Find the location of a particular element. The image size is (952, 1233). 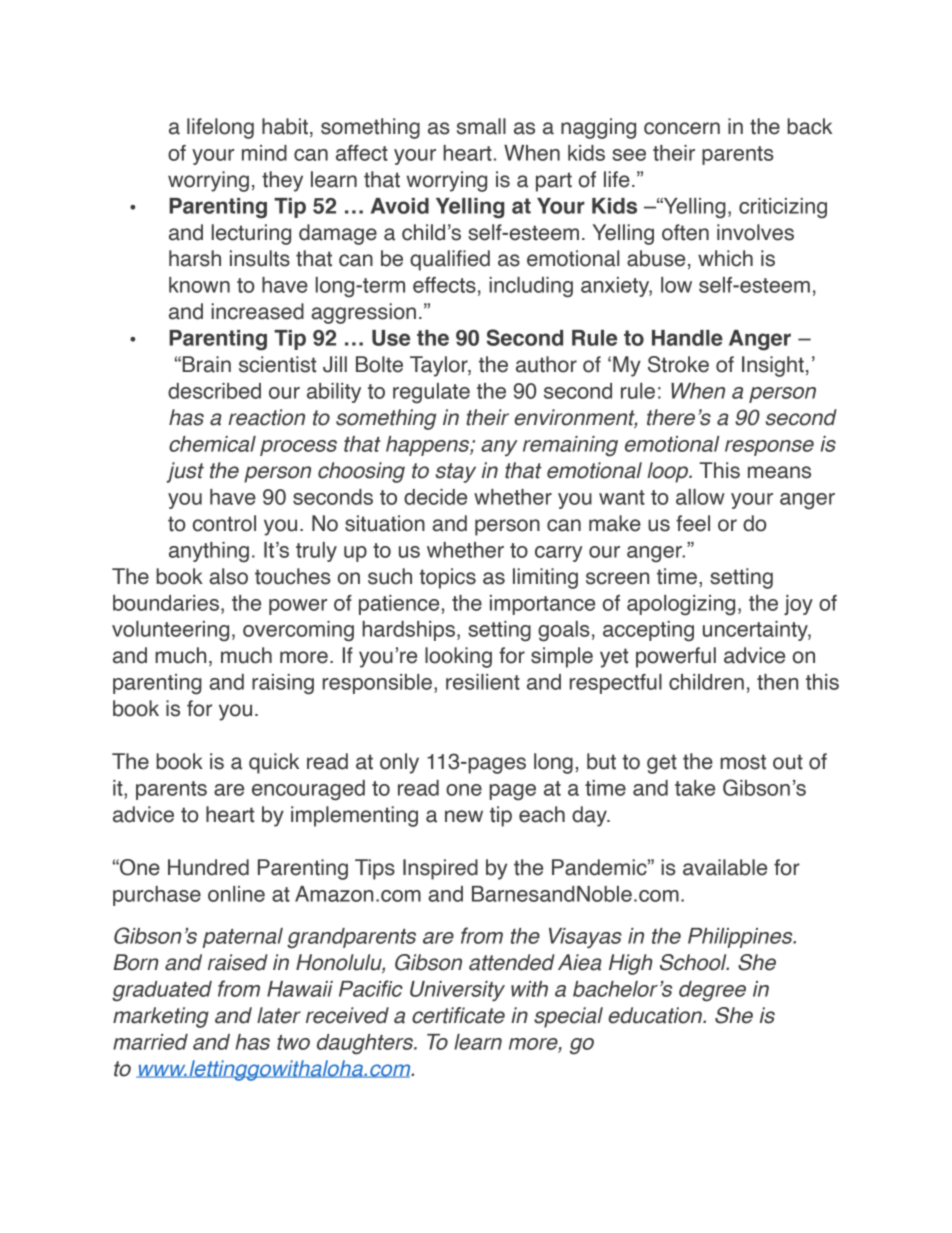

topics is located at coordinates (447, 578).
